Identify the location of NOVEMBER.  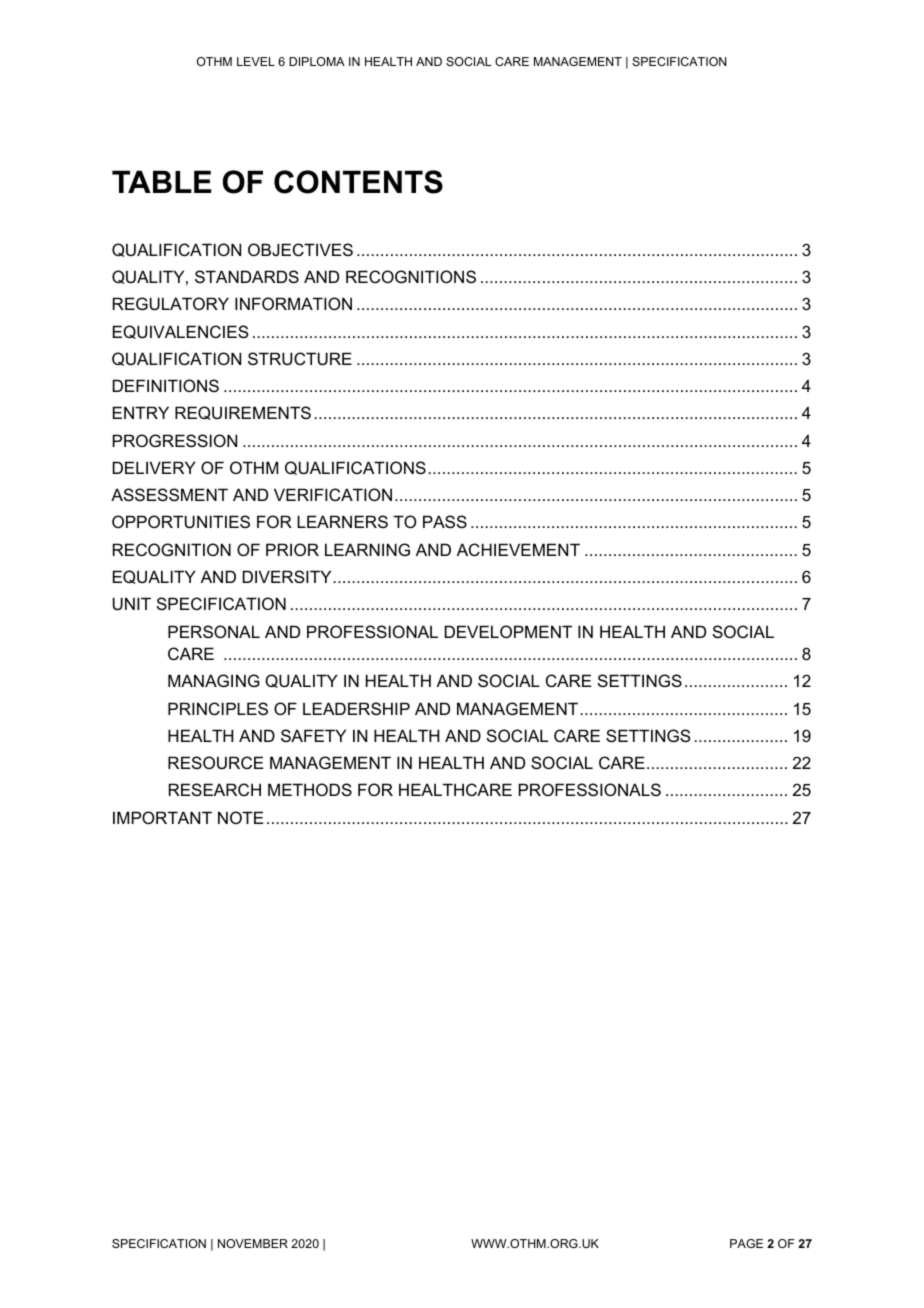
(253, 1243).
